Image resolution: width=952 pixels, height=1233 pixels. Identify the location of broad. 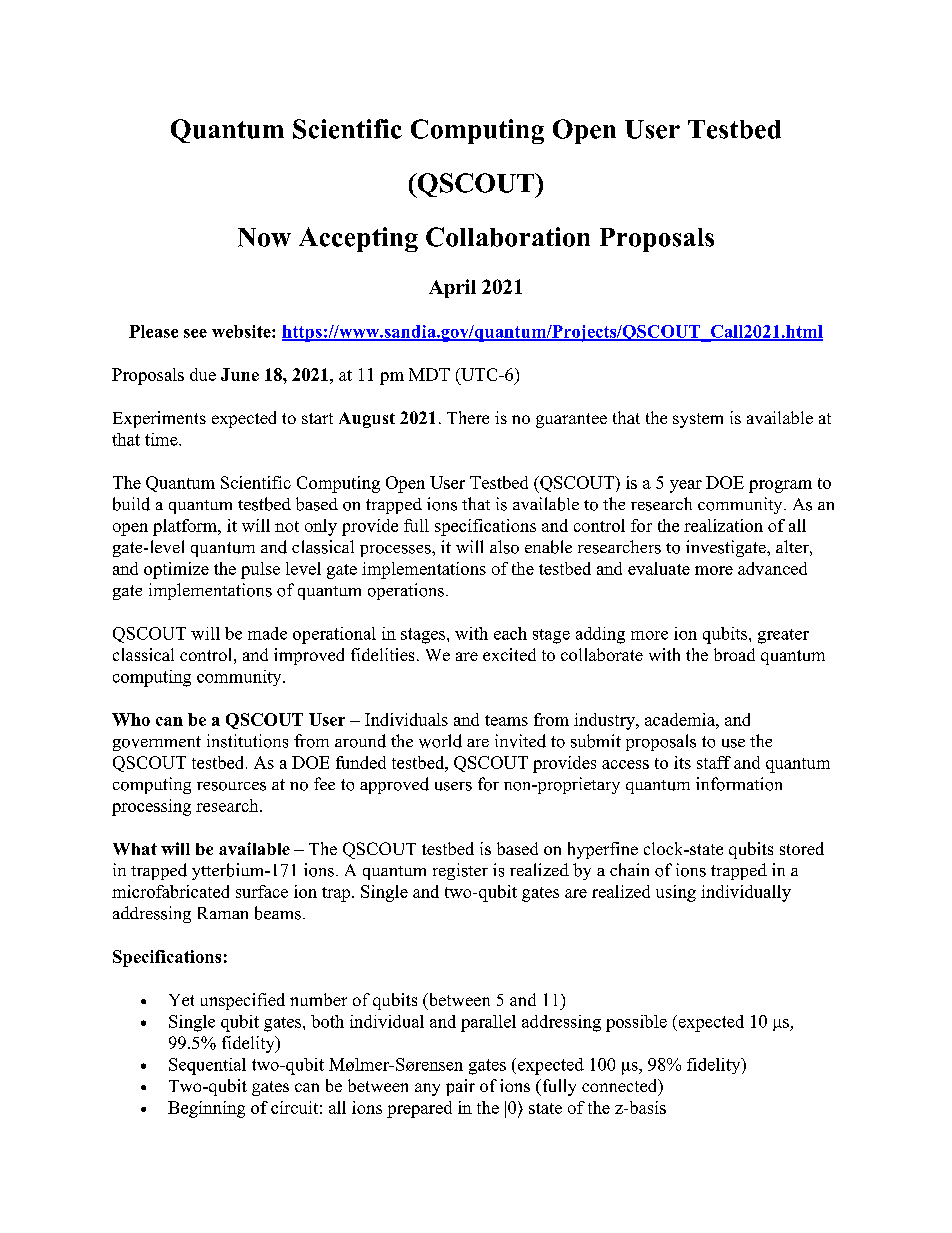
(734, 654).
